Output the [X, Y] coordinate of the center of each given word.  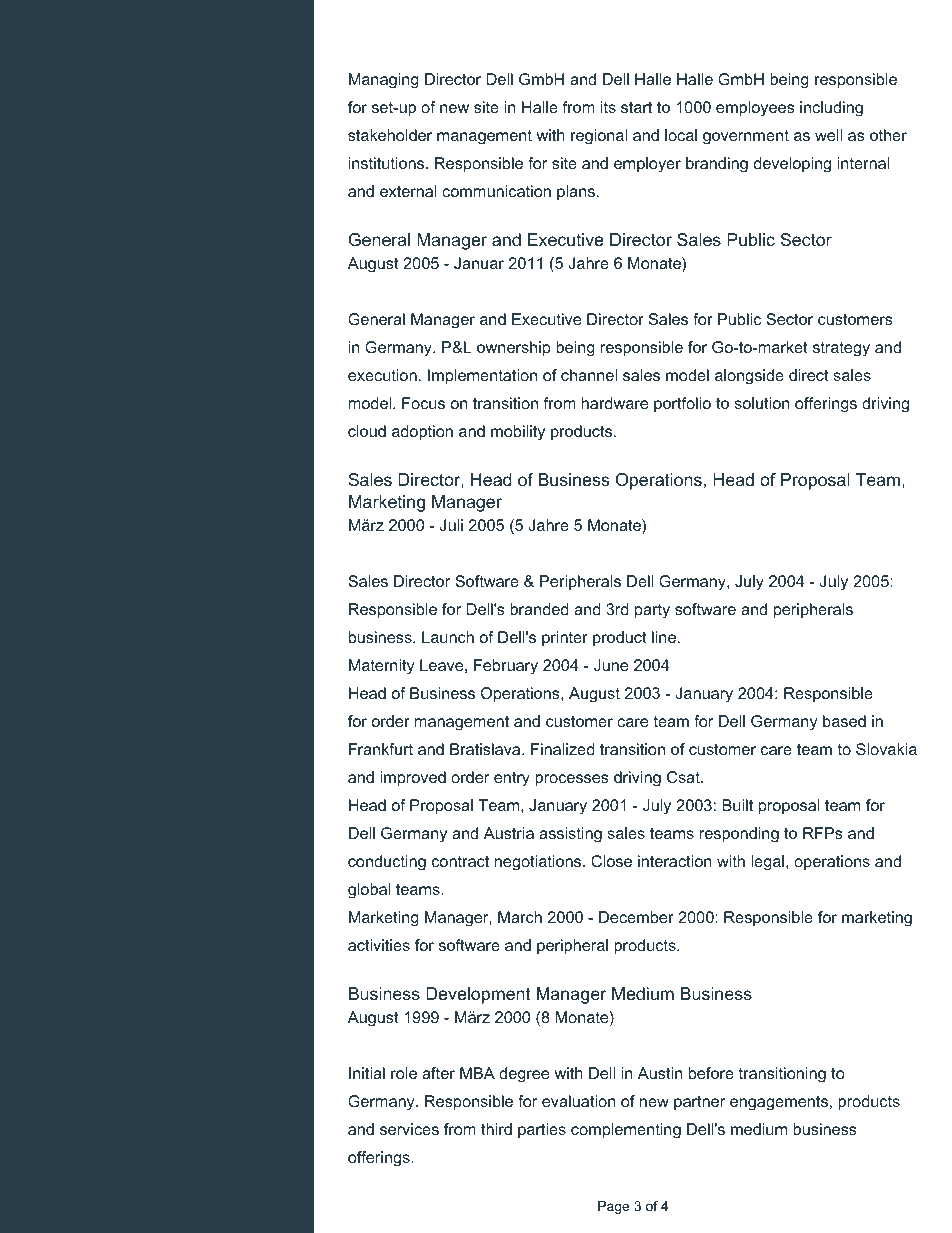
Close [611, 861]
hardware [615, 403]
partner [699, 1103]
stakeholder [390, 135]
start [636, 107]
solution [762, 403]
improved [413, 779]
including [831, 109]
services [409, 1129]
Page [613, 1207]
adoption [422, 433]
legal [767, 863]
